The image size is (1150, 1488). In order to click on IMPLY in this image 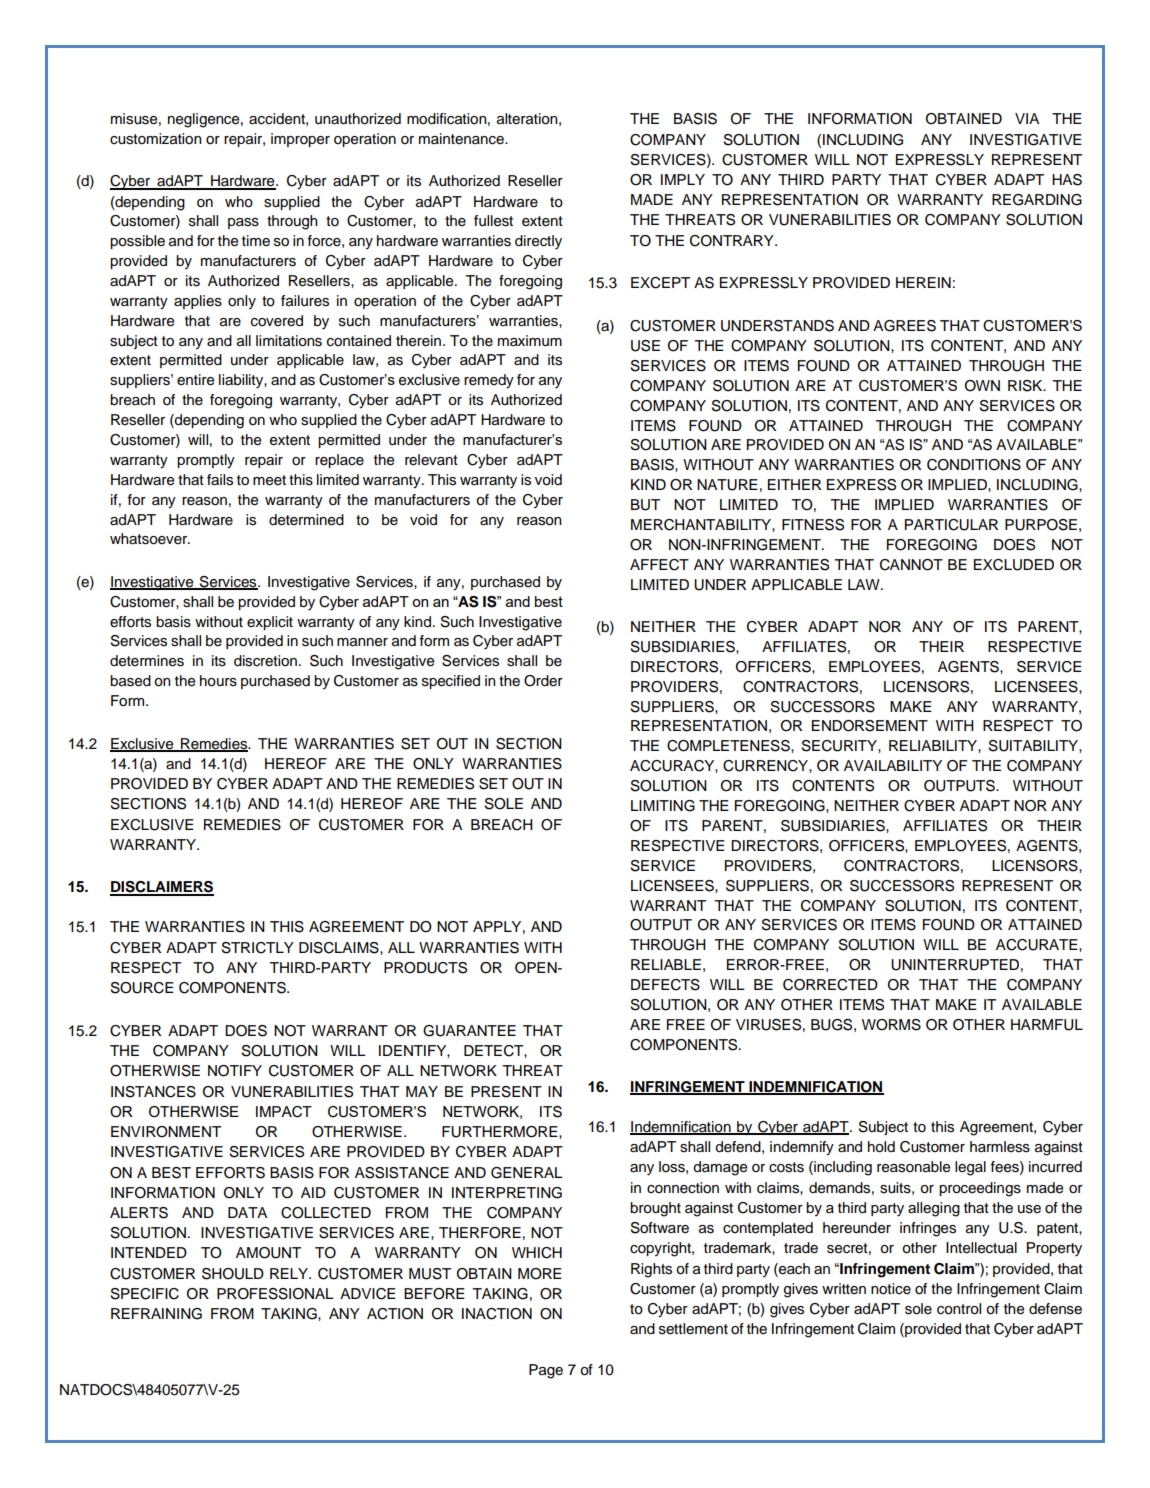, I will do `click(683, 179)`.
